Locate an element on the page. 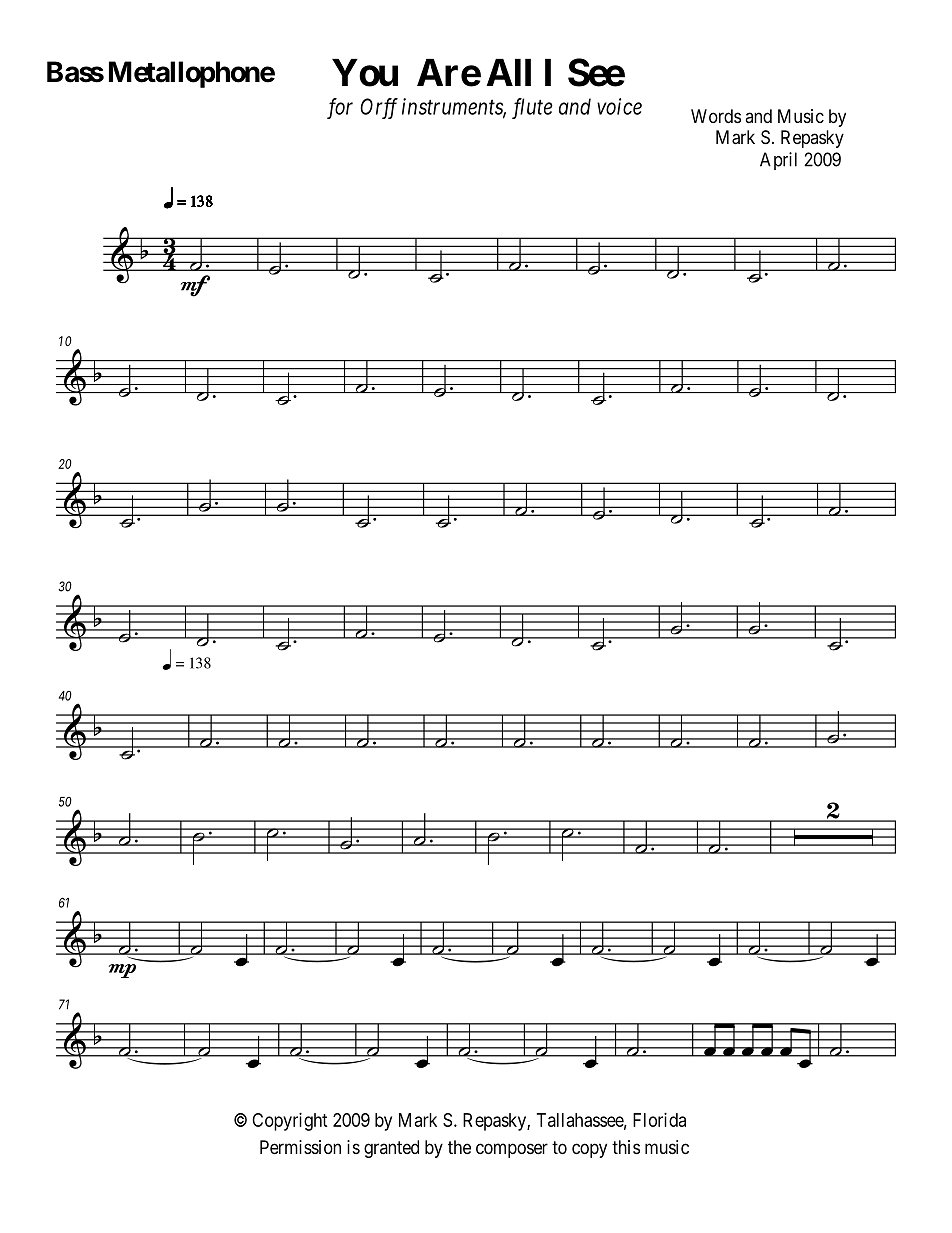 The width and height of the document is (952, 1233). You is located at coordinates (365, 73).
